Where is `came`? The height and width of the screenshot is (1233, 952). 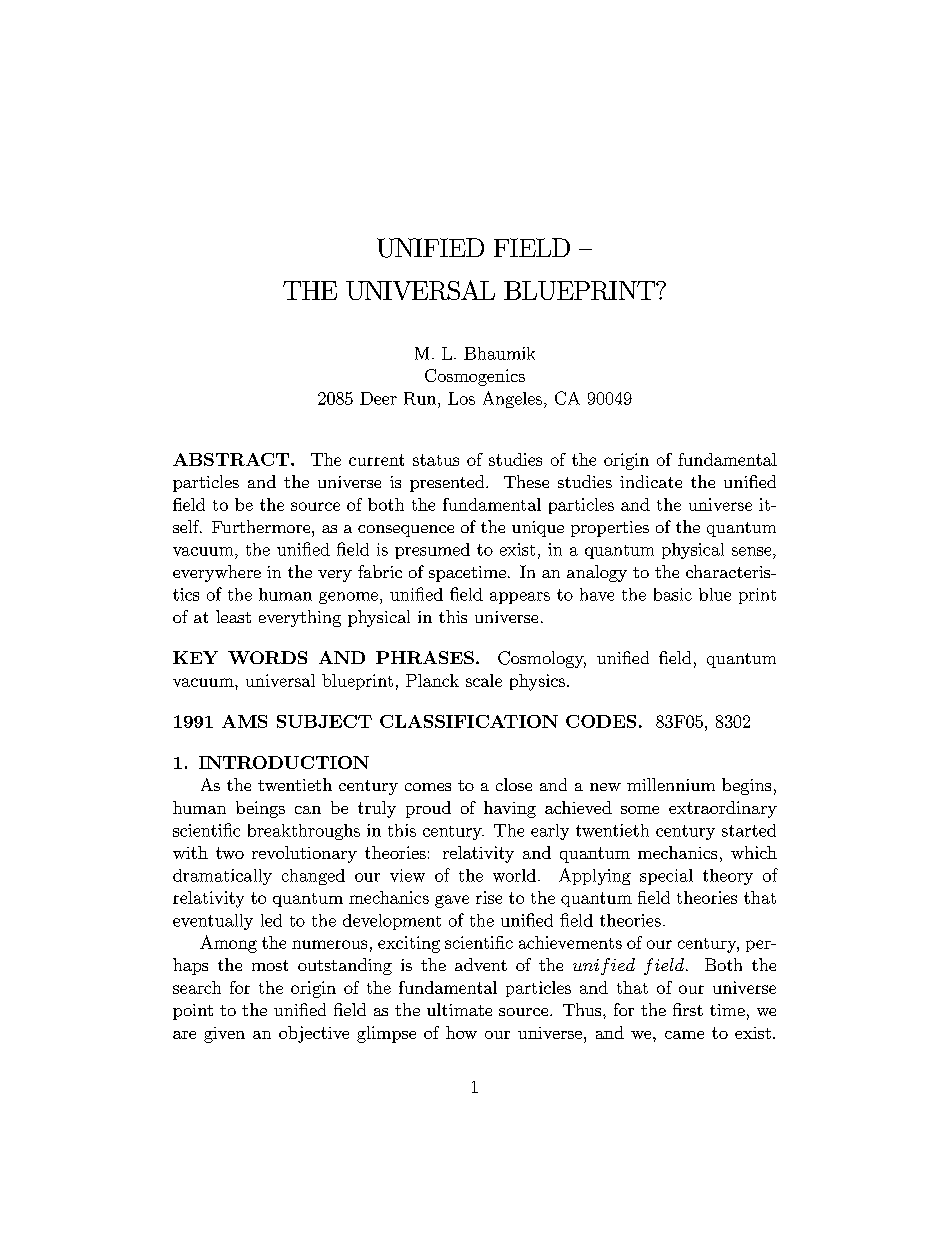
came is located at coordinates (684, 1035).
